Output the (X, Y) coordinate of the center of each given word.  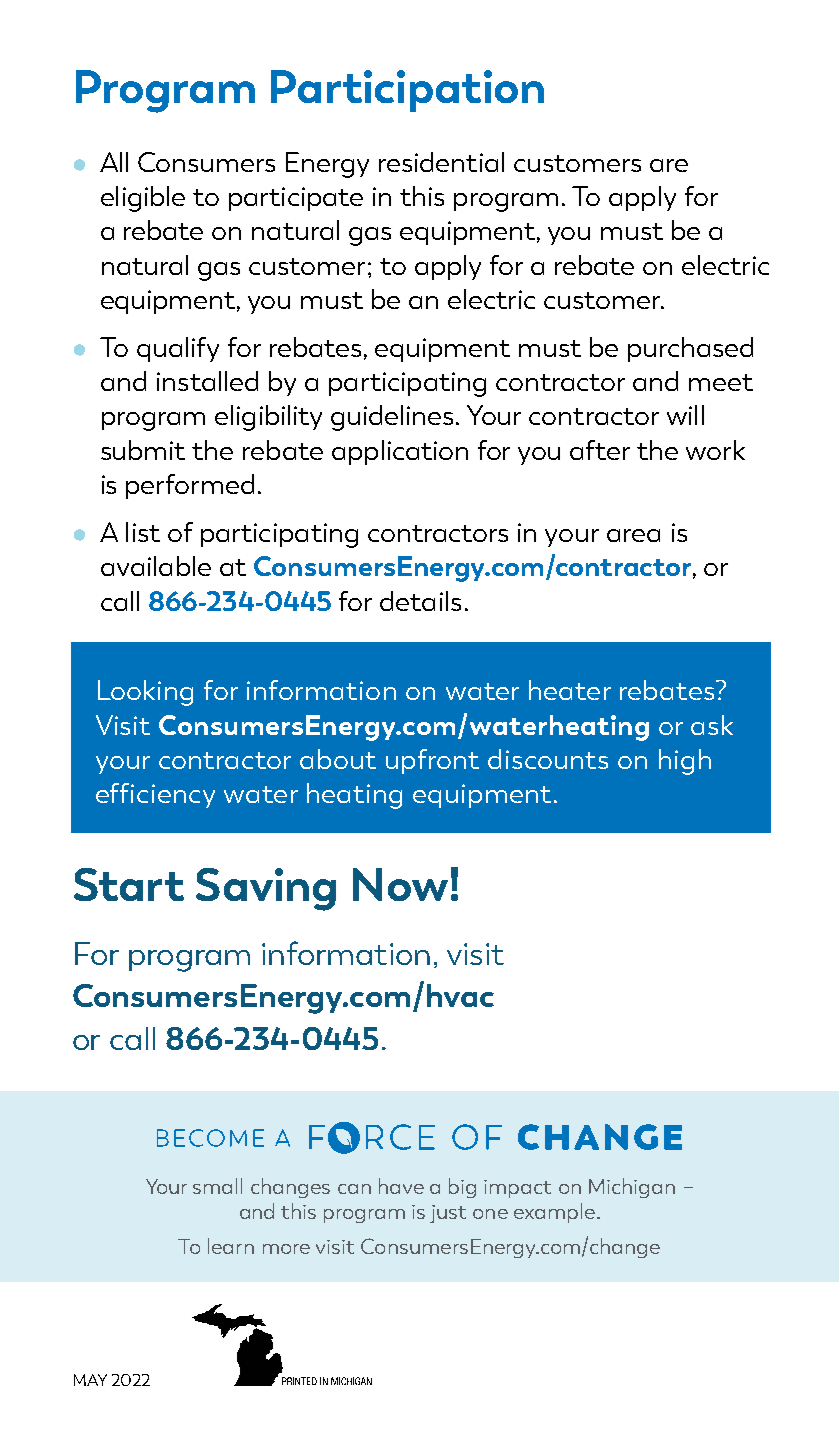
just (448, 1214)
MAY (90, 1380)
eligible (143, 199)
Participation (407, 91)
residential (441, 162)
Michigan (632, 1188)
